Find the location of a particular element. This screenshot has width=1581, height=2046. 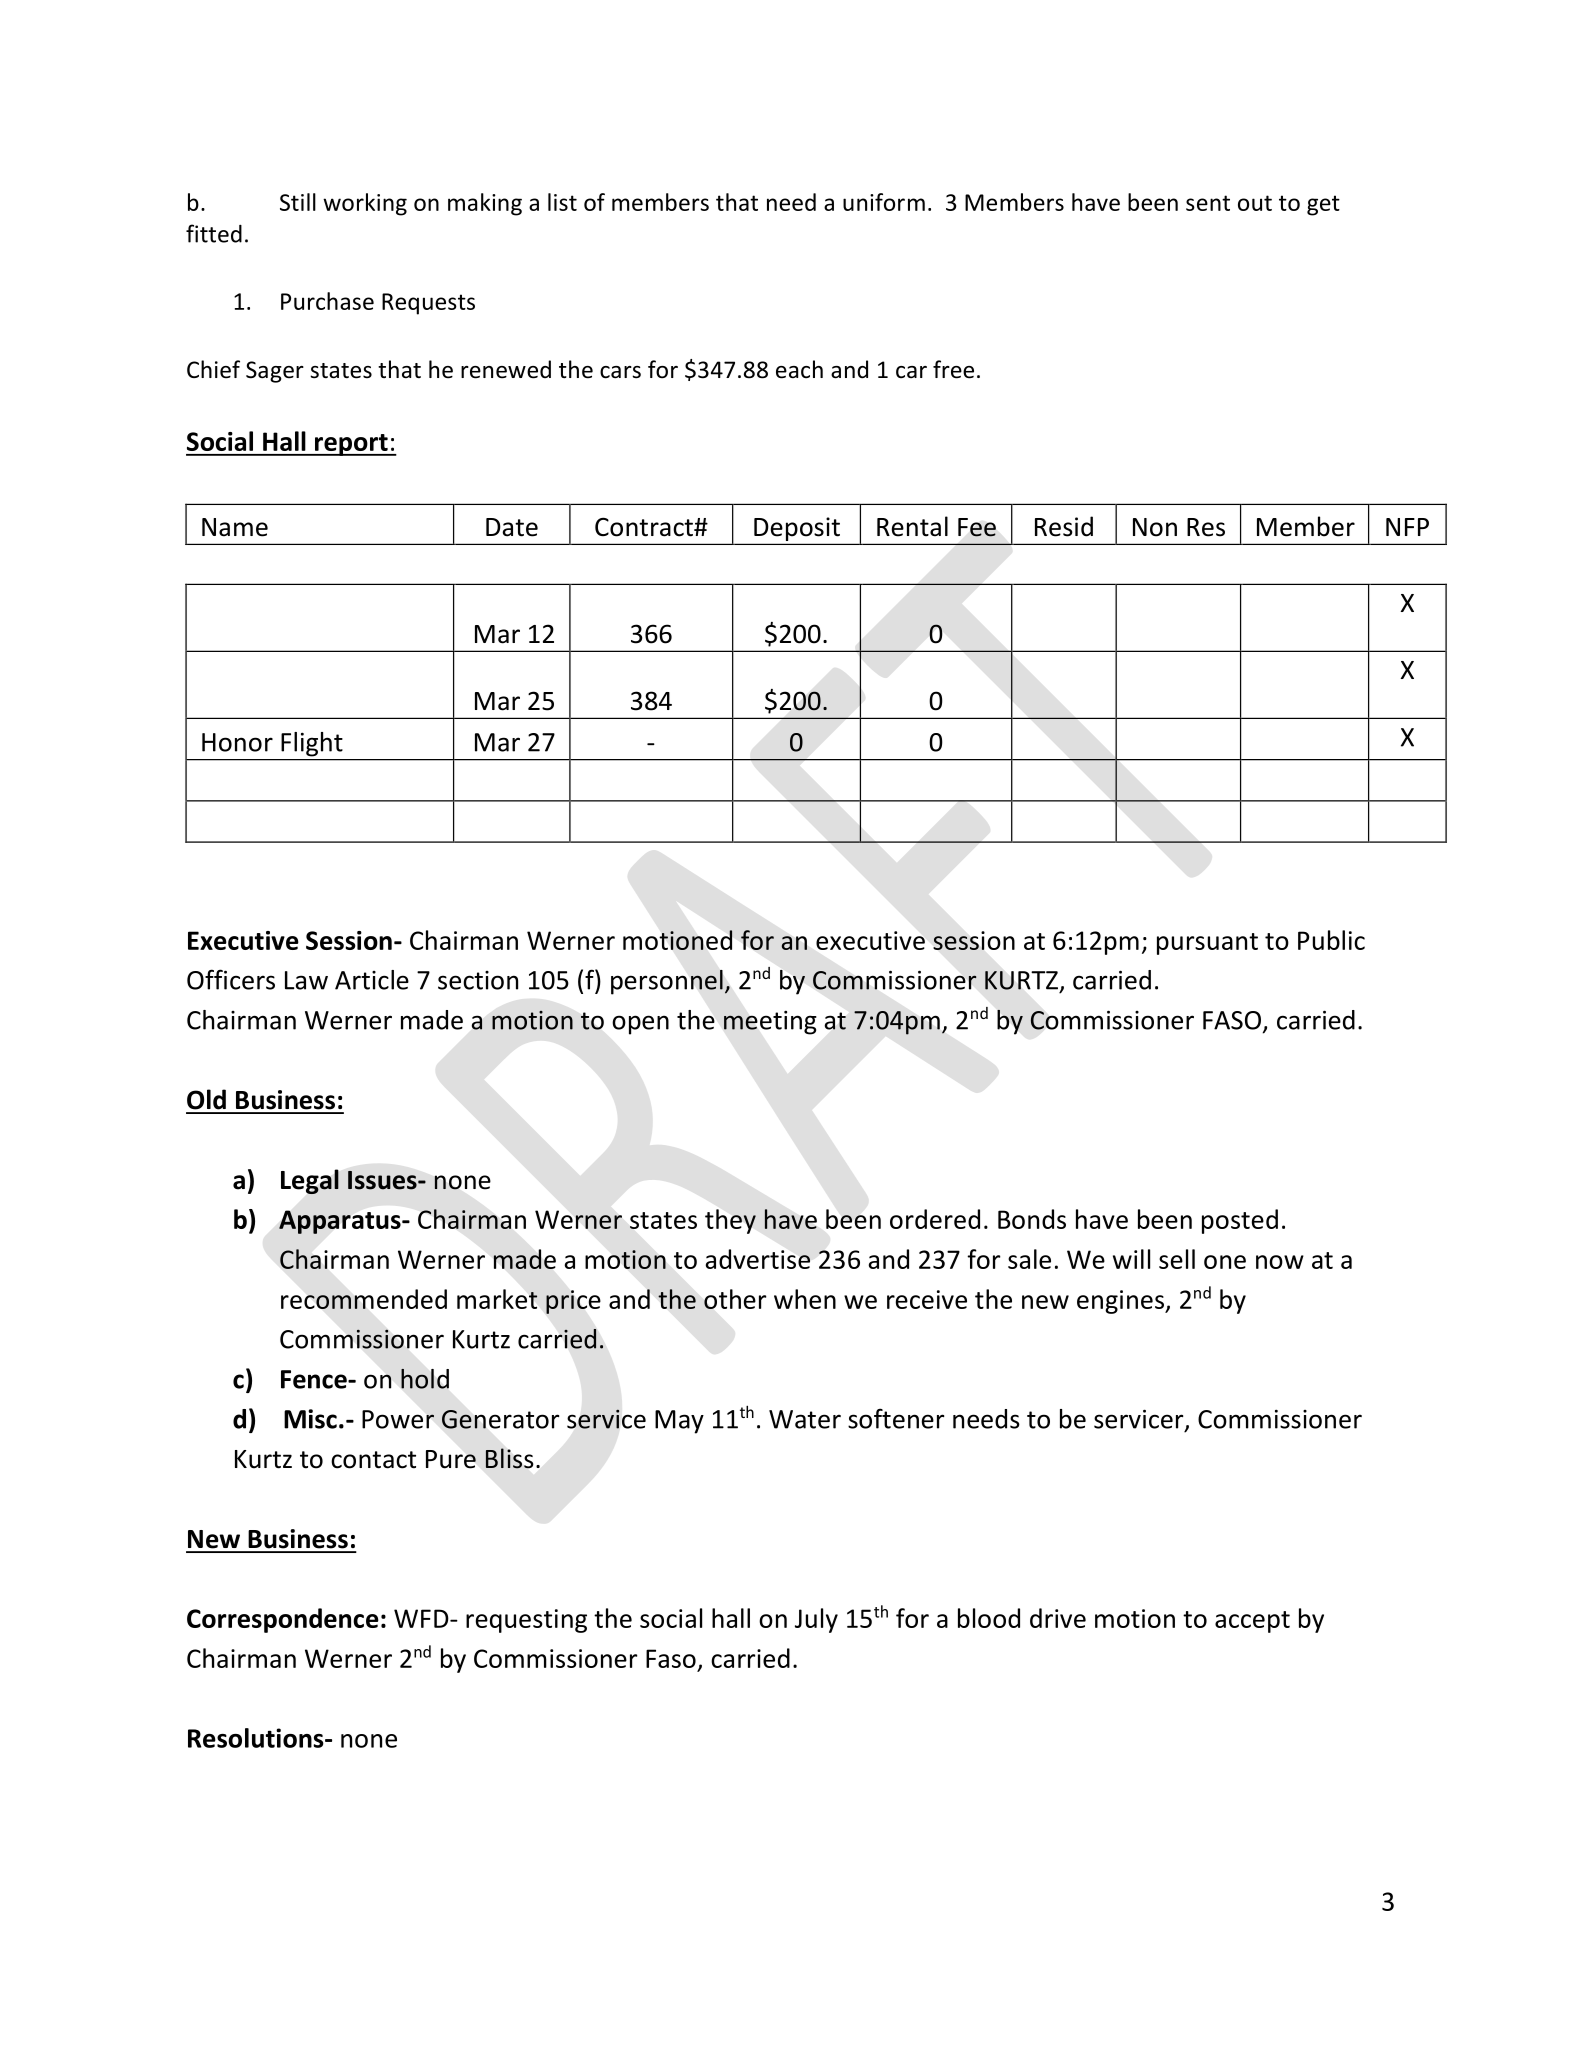

recommended is located at coordinates (364, 1299).
